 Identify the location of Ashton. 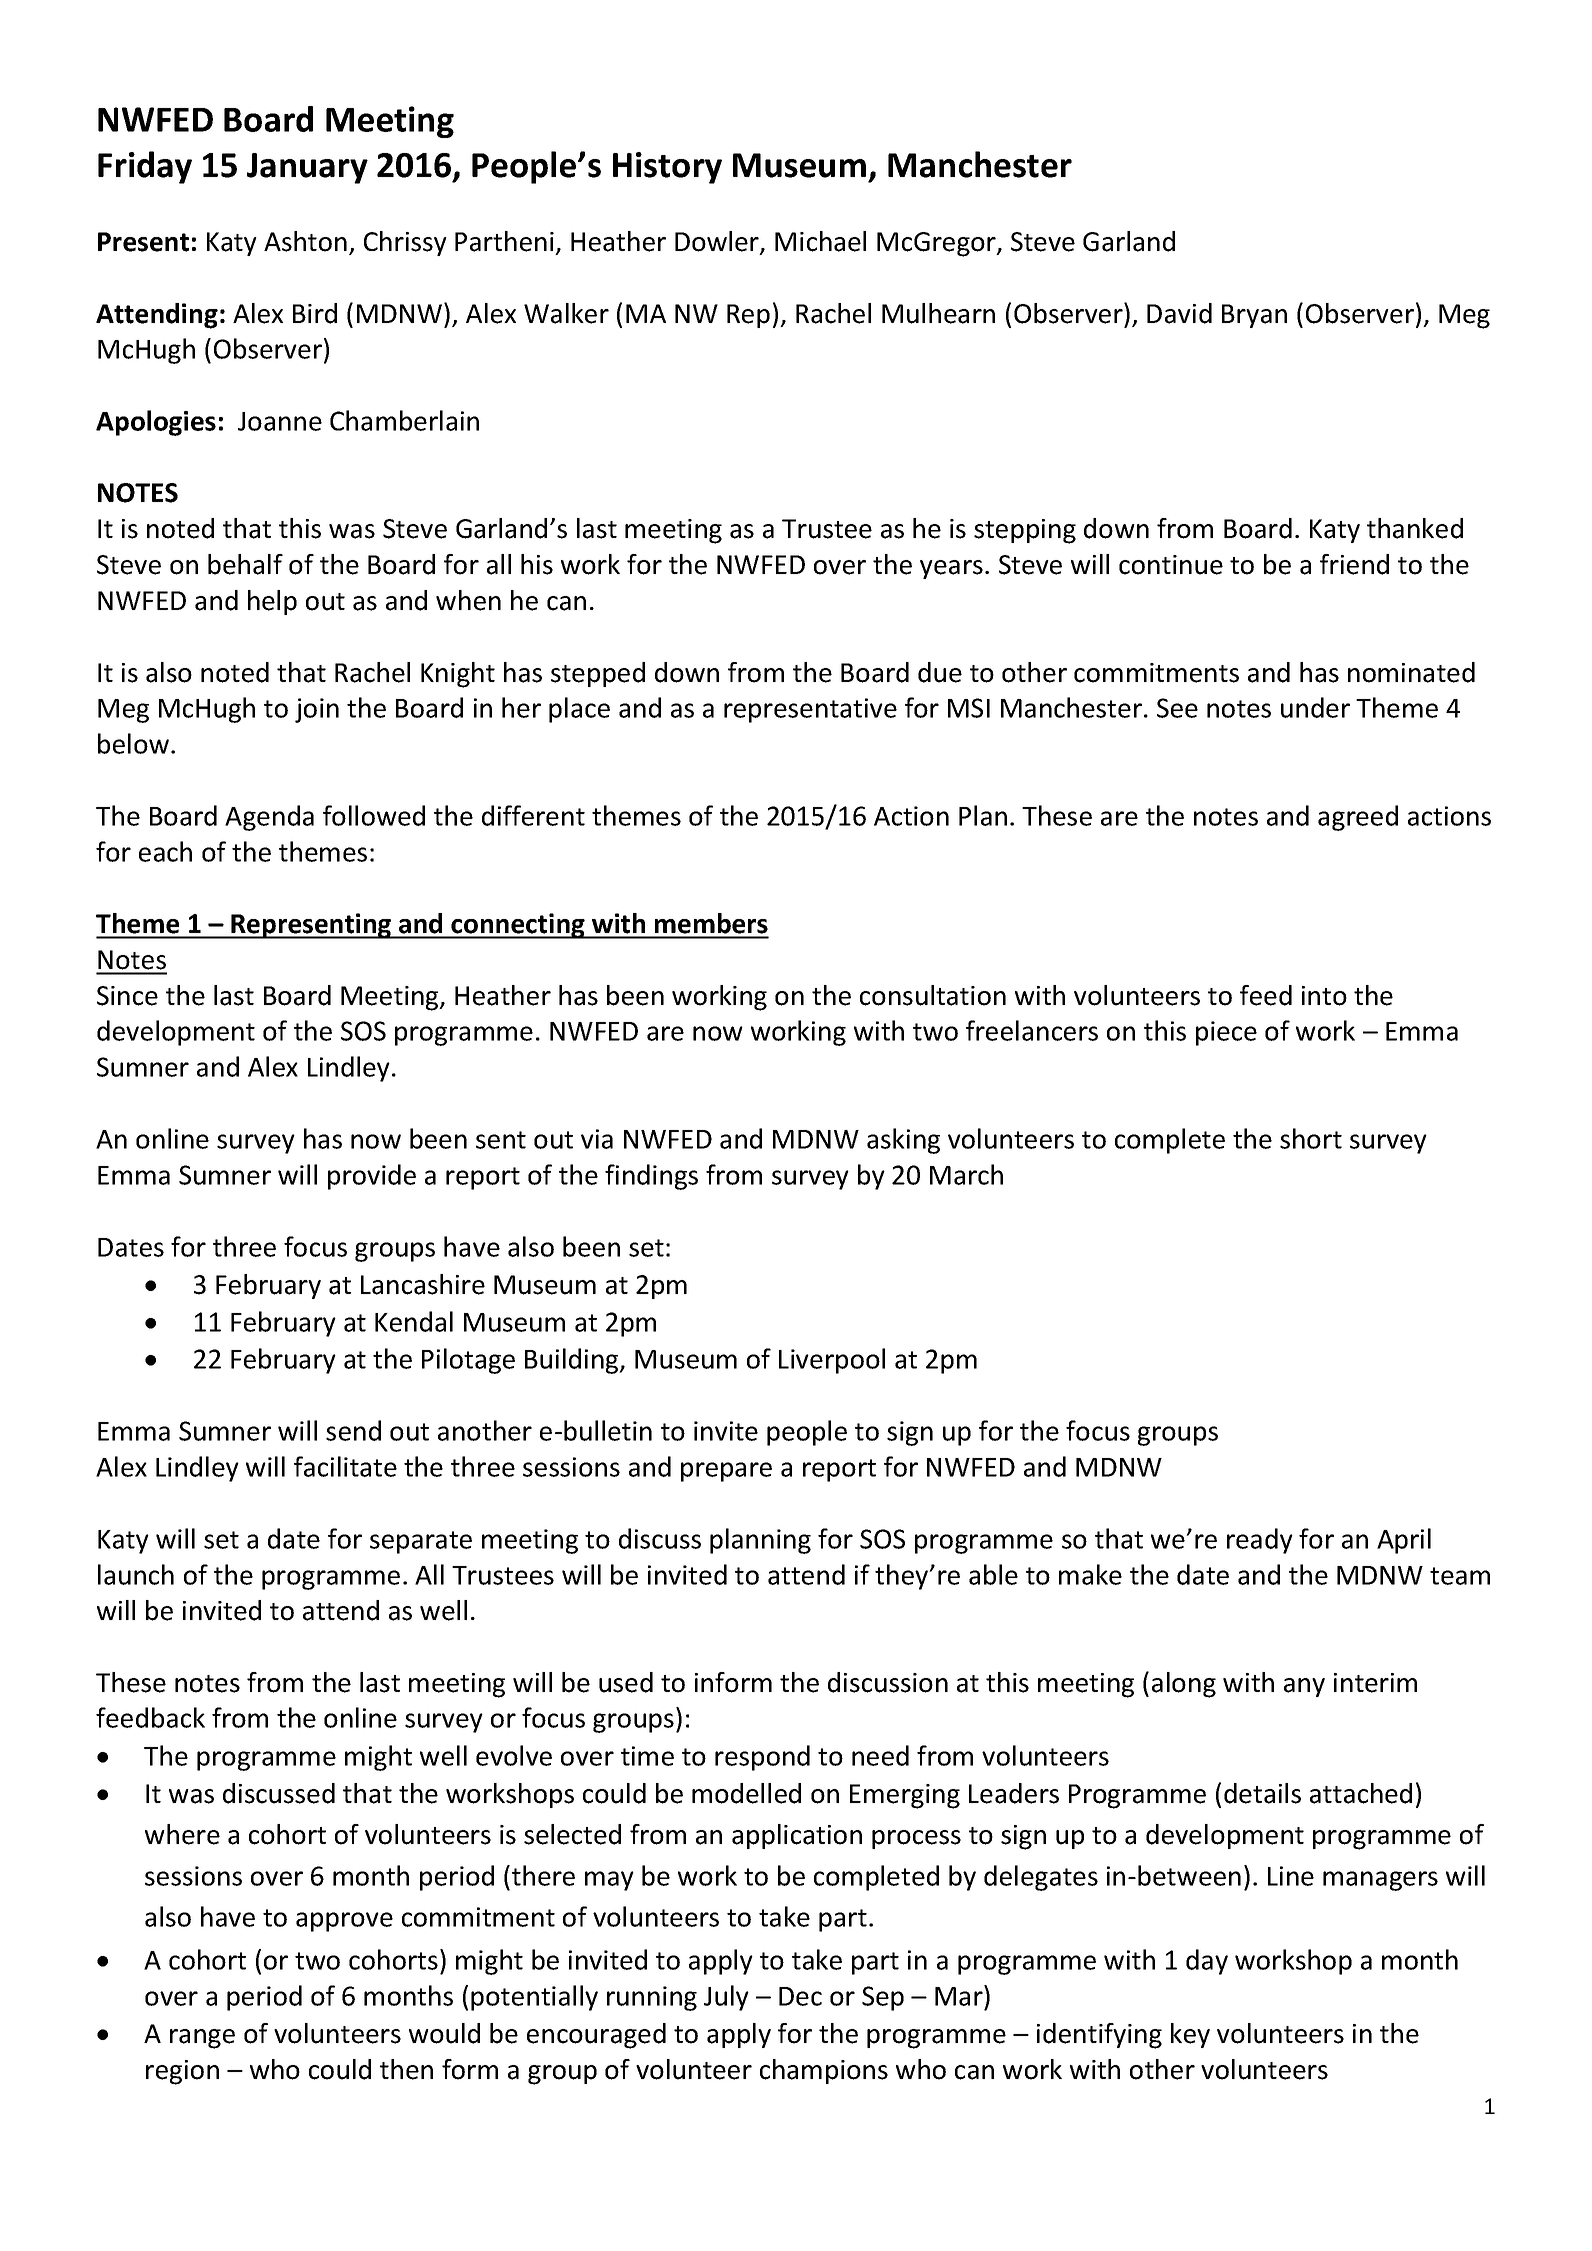
(305, 241).
